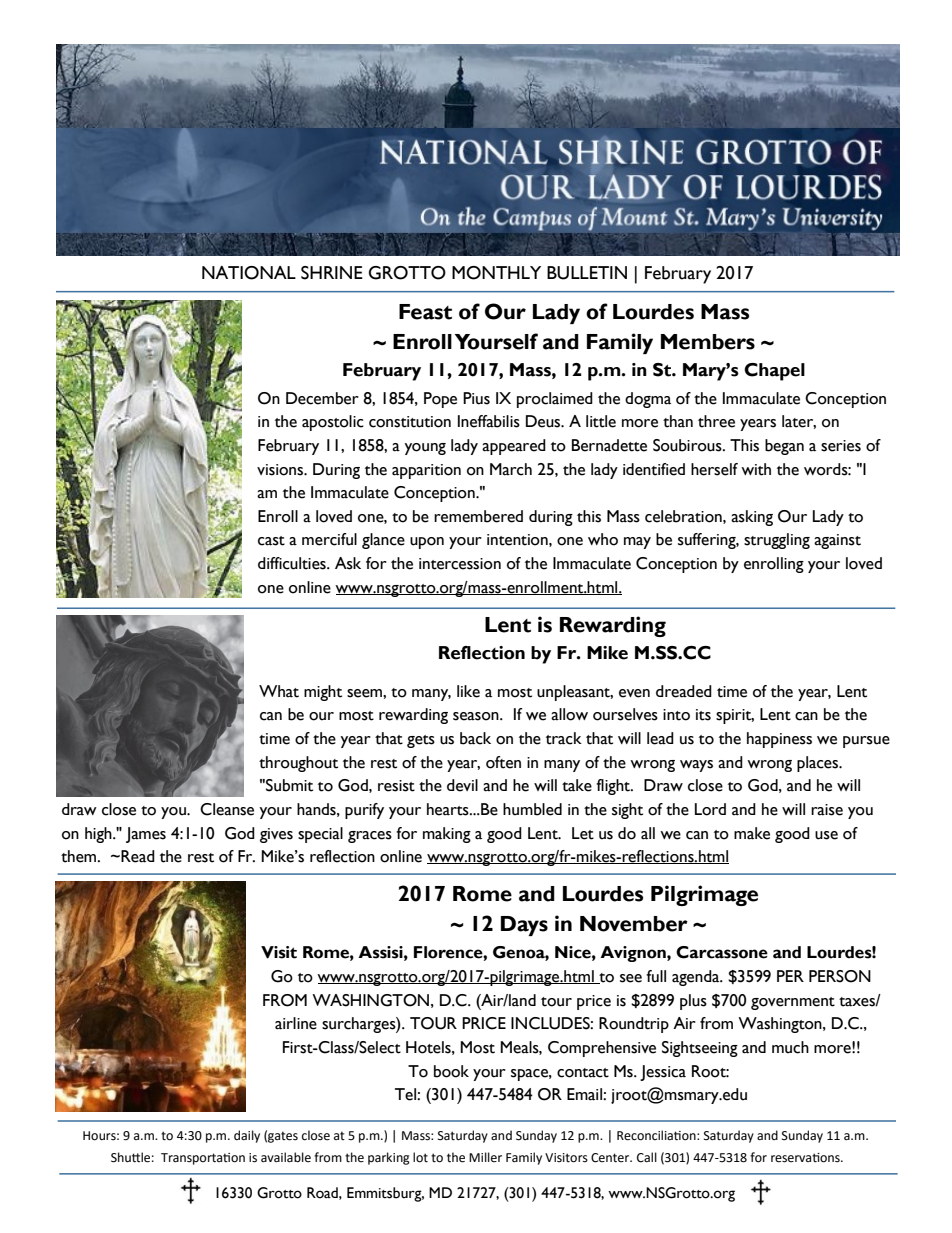 The width and height of the screenshot is (952, 1233). I want to click on Transportation, so click(203, 1159).
